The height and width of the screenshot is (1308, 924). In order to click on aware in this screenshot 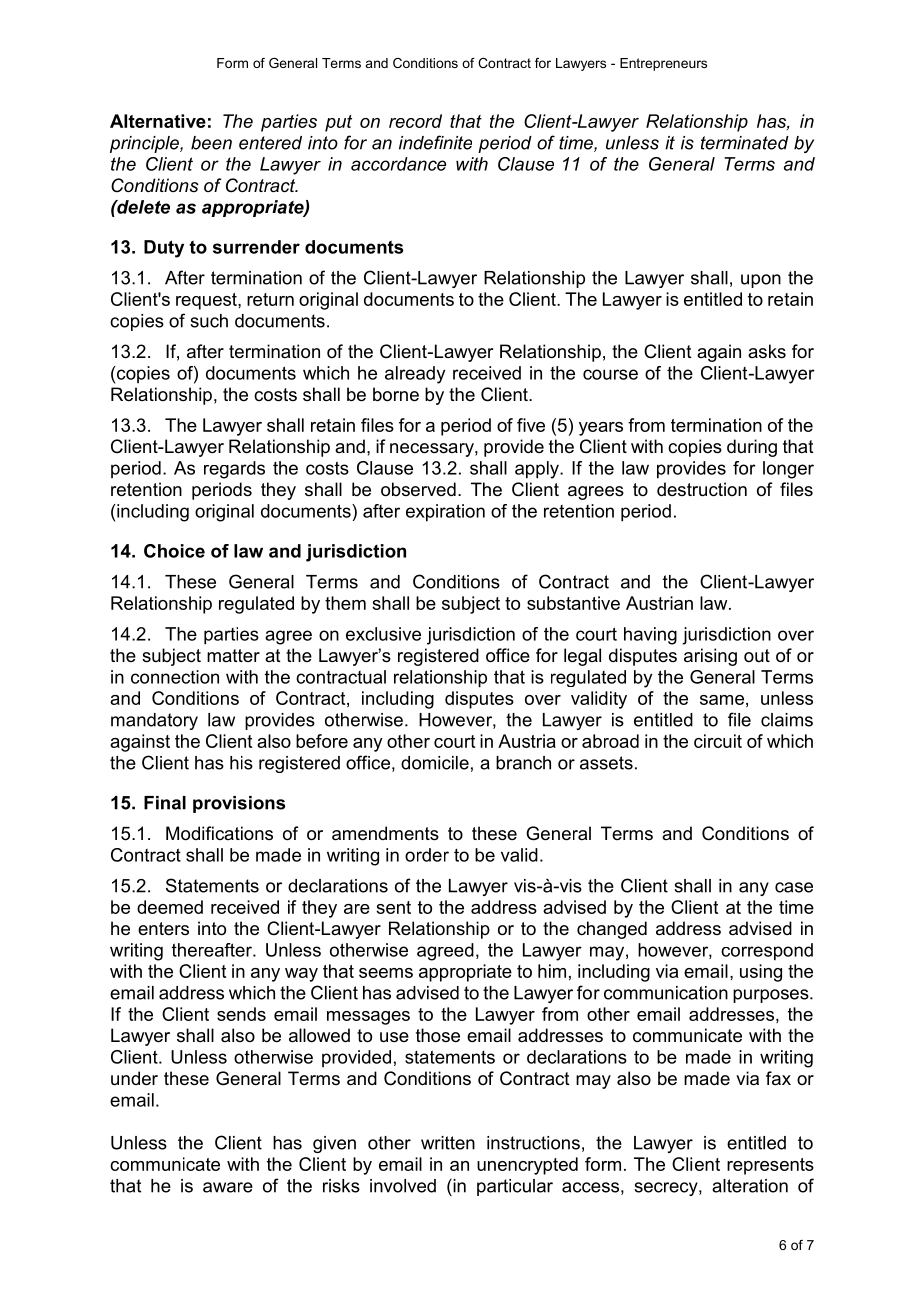, I will do `click(228, 1187)`.
